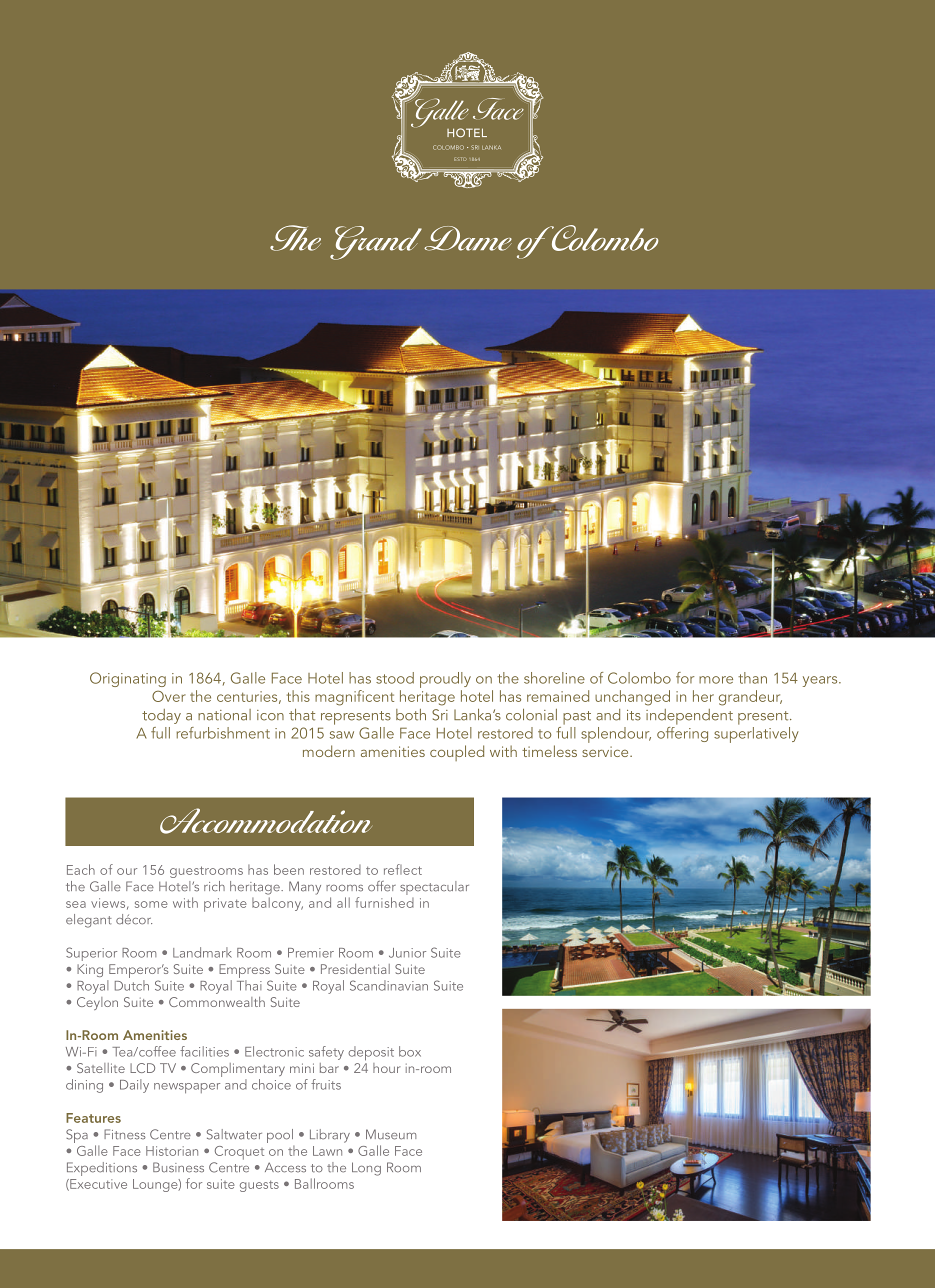  Describe the element at coordinates (178, 1167) in the screenshot. I see `Business` at that location.
